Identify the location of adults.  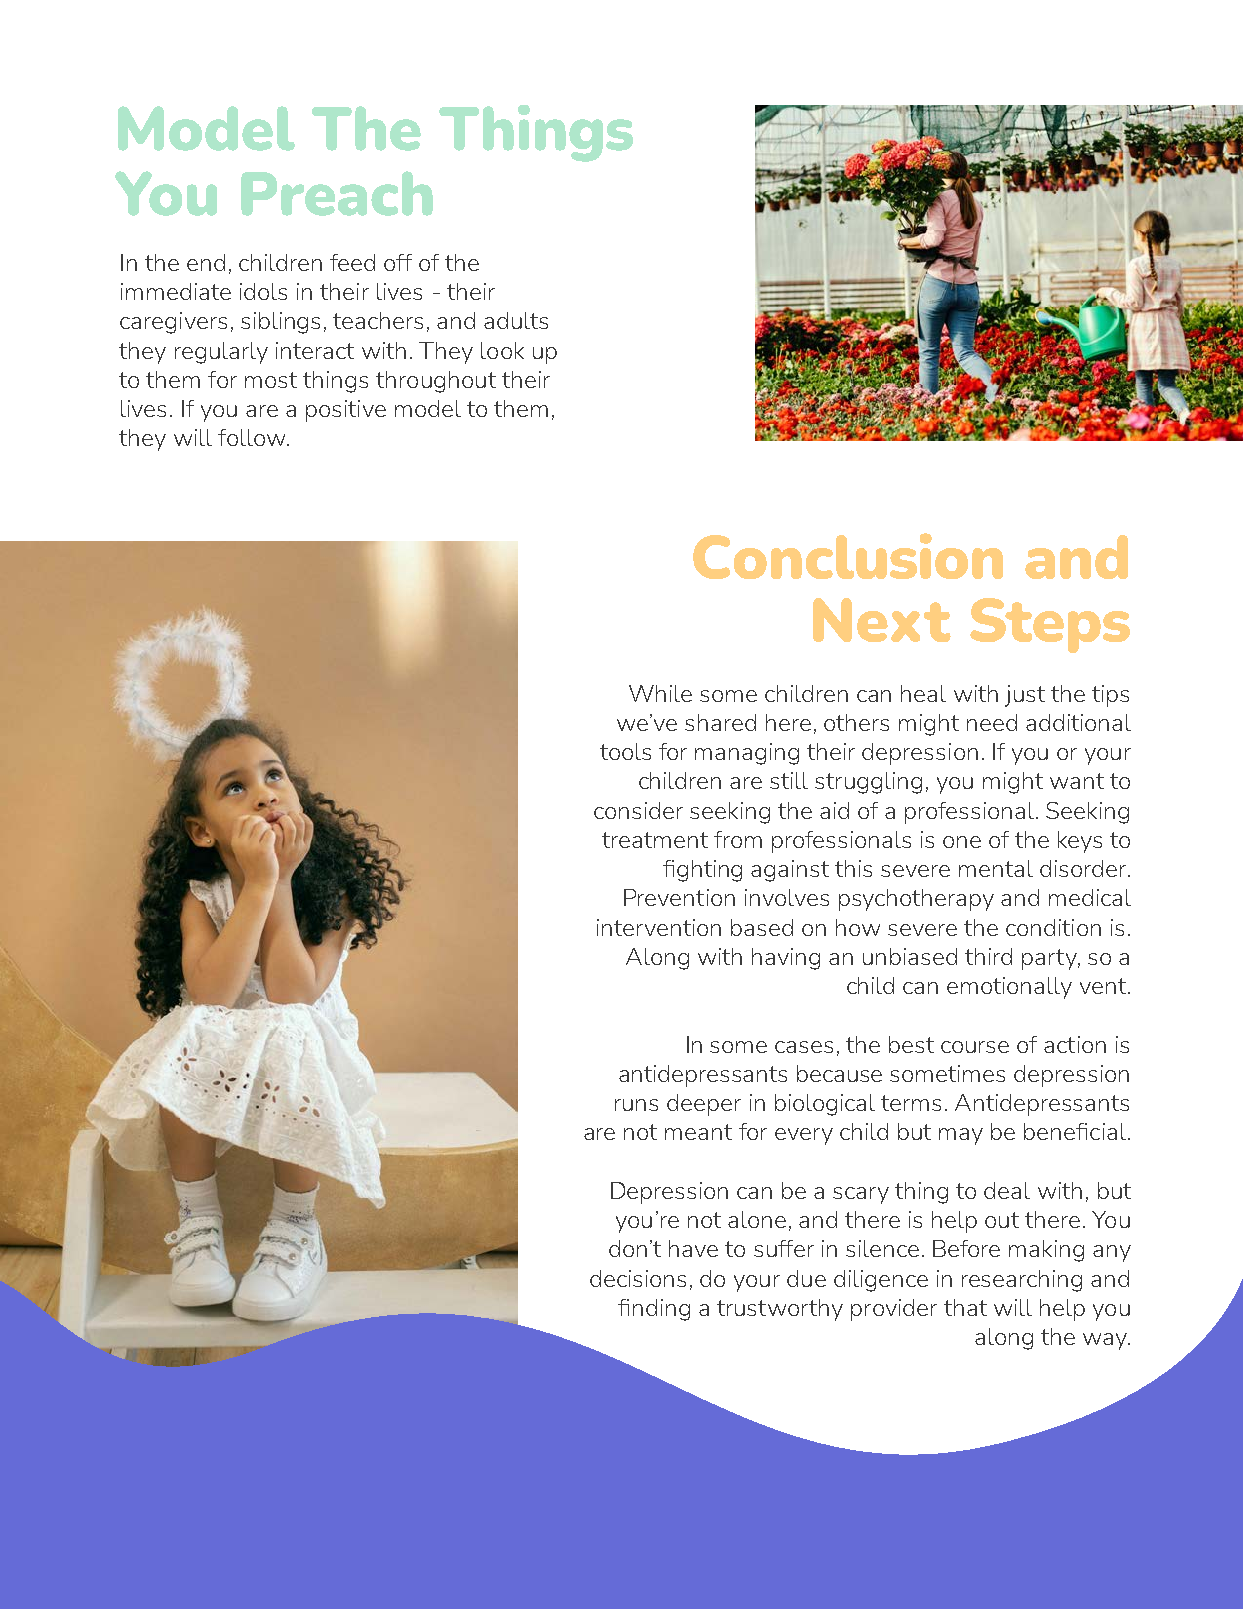
(516, 320).
